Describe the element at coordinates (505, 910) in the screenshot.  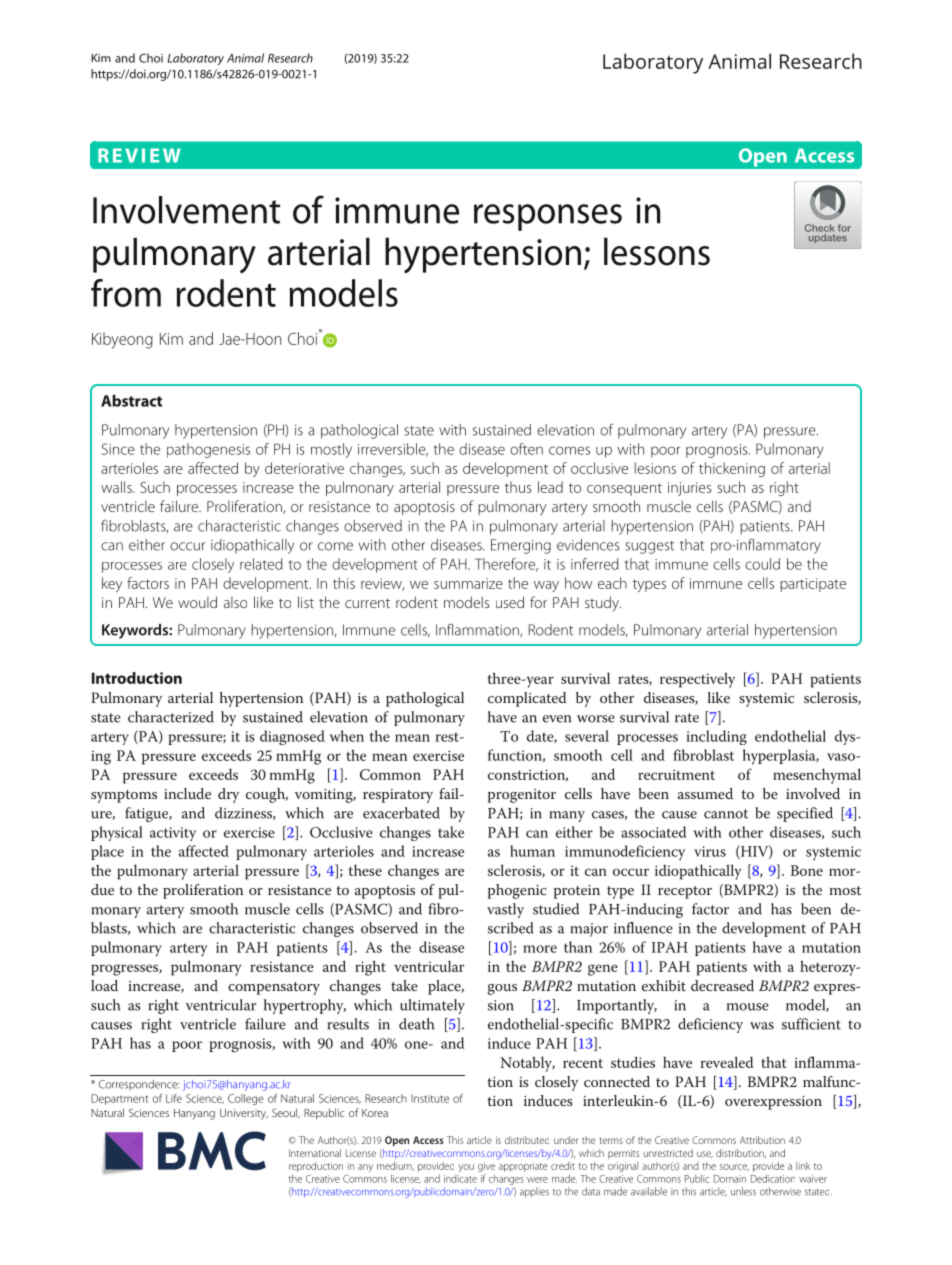
I see `vastly` at that location.
